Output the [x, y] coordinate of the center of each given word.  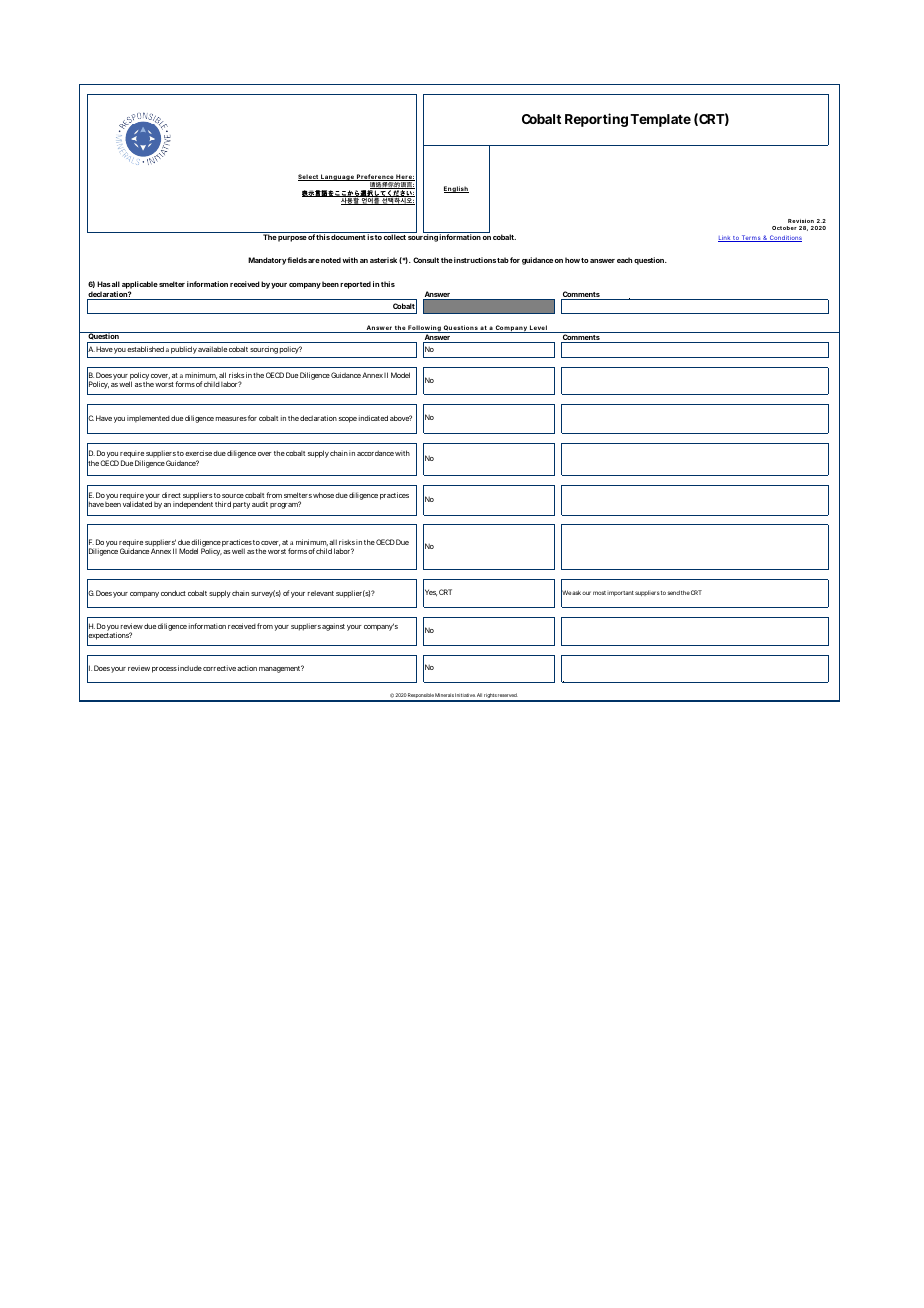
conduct [173, 593]
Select [309, 177]
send [673, 592]
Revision [801, 221]
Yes [430, 593]
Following [425, 329]
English [456, 189]
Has [104, 284]
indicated [373, 418]
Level [539, 329]
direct [171, 495]
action [247, 668]
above [401, 418]
